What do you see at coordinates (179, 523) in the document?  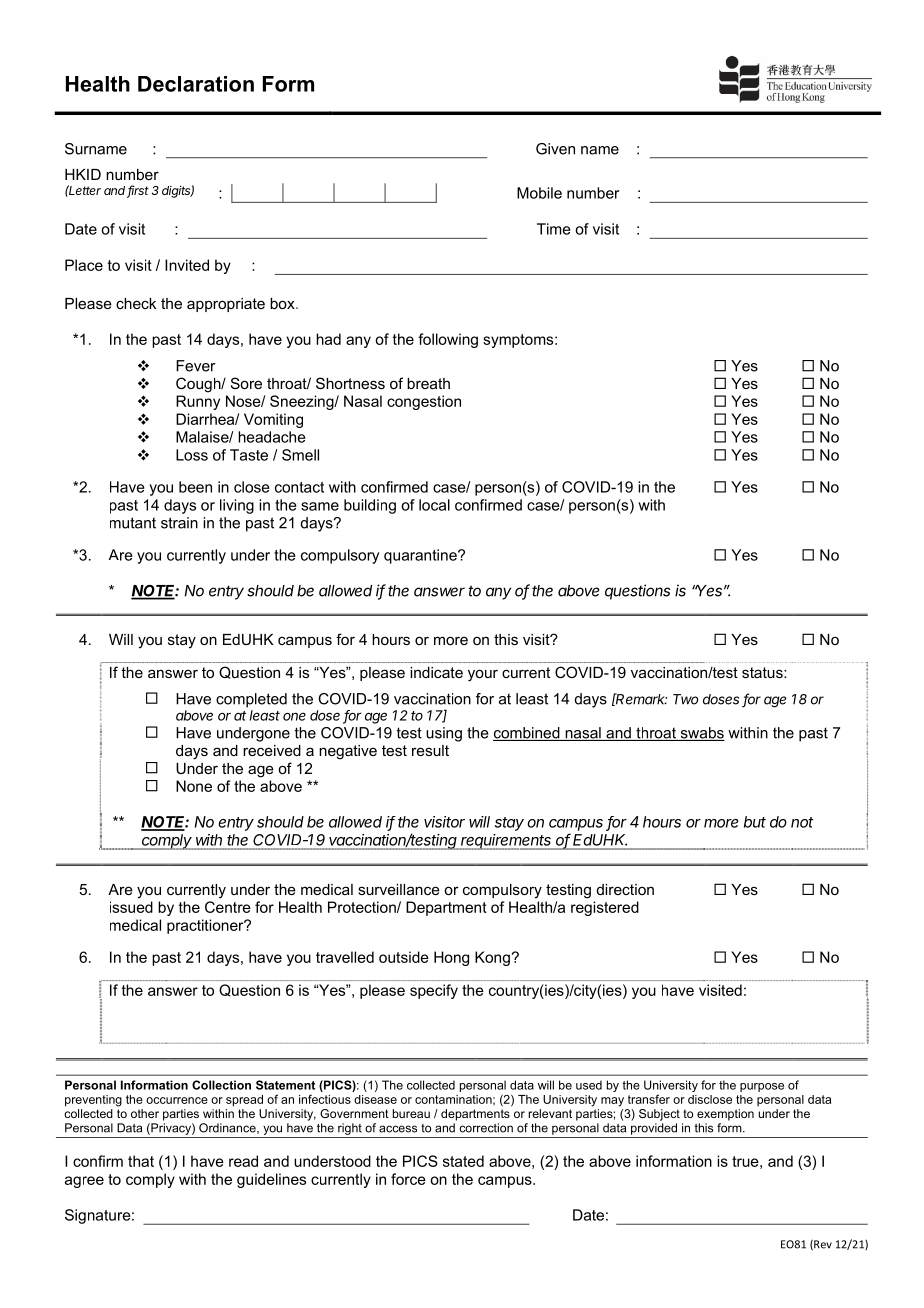 I see `strain` at bounding box center [179, 523].
